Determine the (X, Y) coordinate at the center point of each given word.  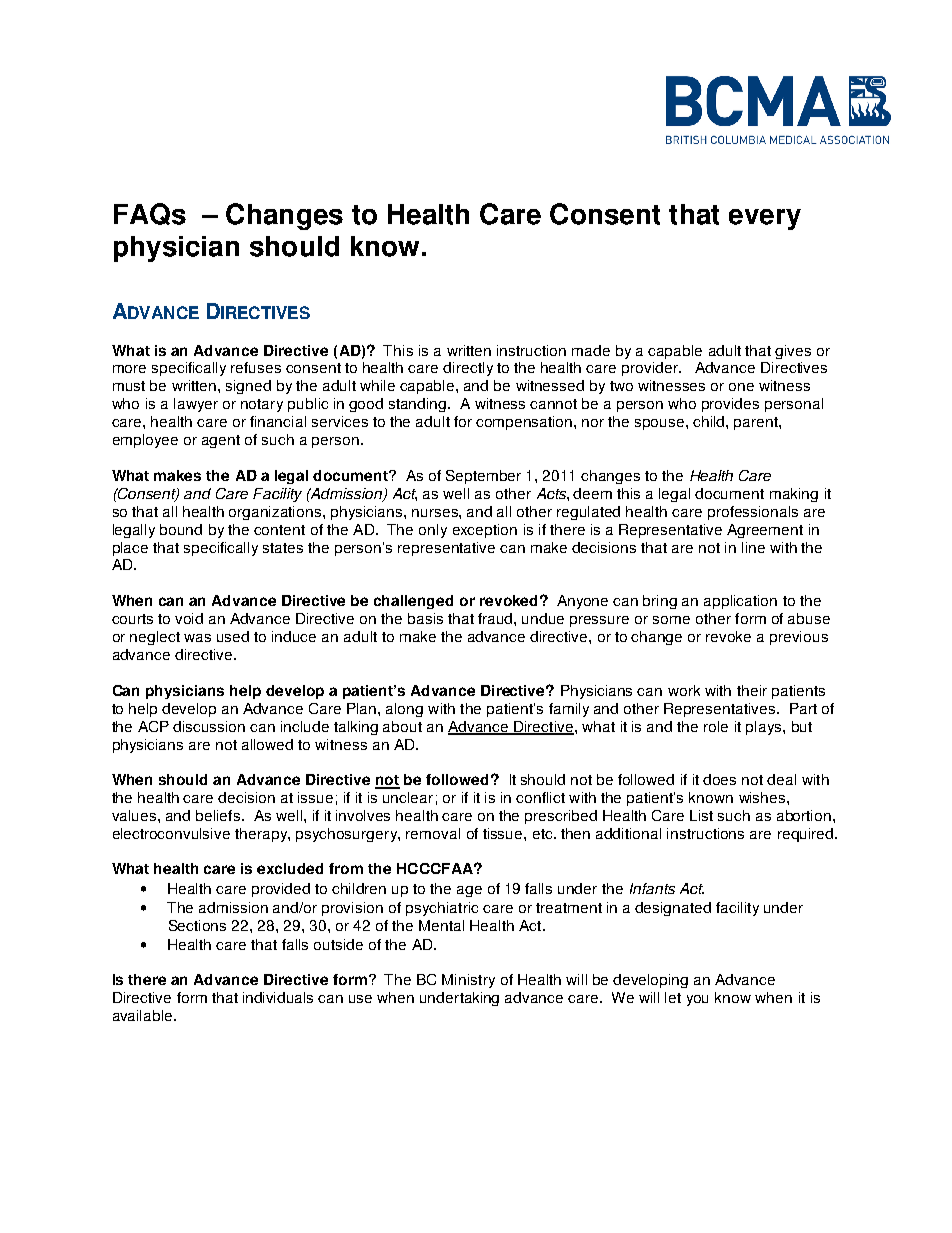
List (701, 815)
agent (221, 441)
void (189, 618)
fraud (496, 618)
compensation (525, 423)
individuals (278, 997)
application (740, 602)
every (765, 219)
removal (433, 833)
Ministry (468, 981)
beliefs (219, 815)
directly (468, 369)
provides (730, 405)
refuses (256, 367)
